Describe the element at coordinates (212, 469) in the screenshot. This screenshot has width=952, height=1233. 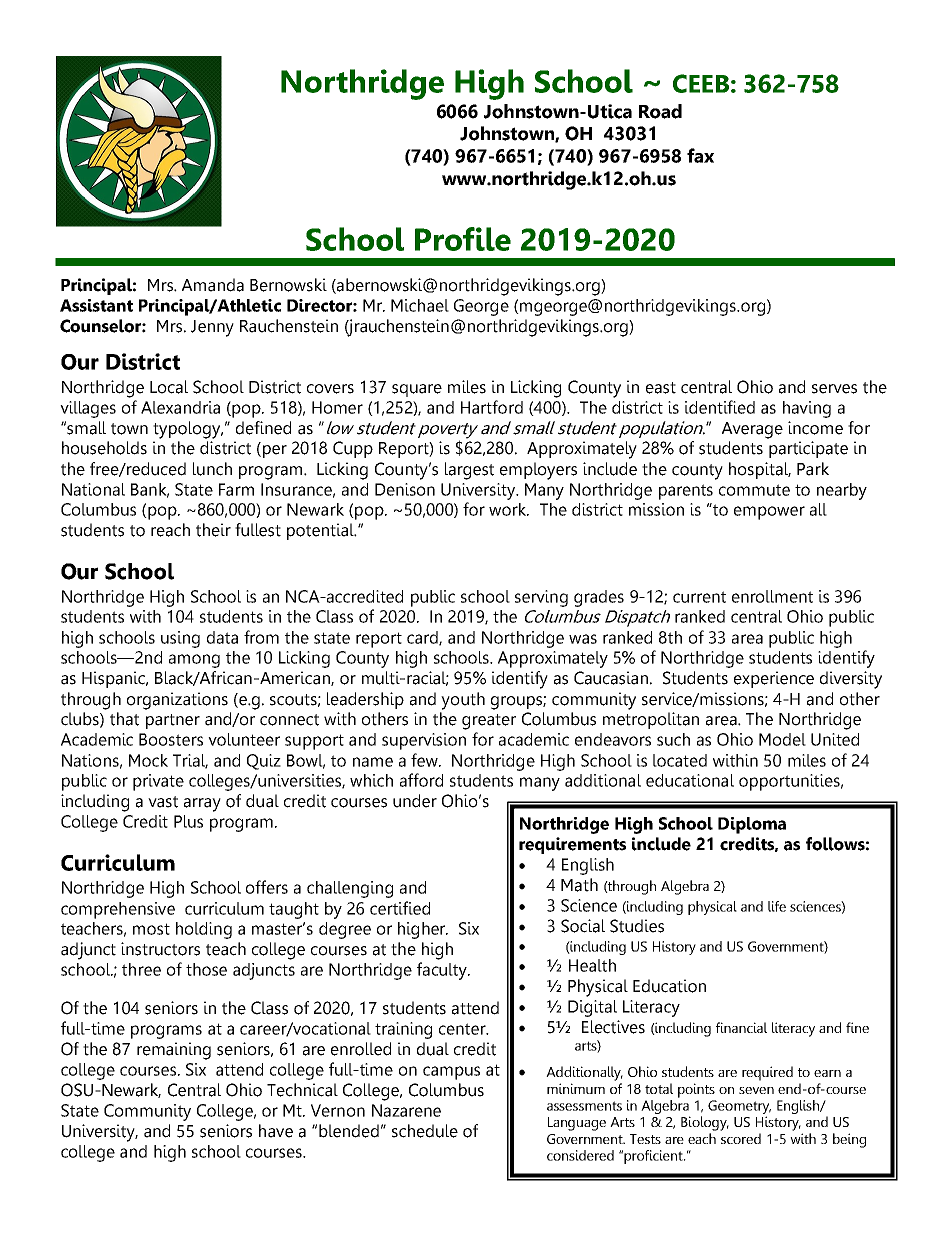
I see `lunch` at that location.
